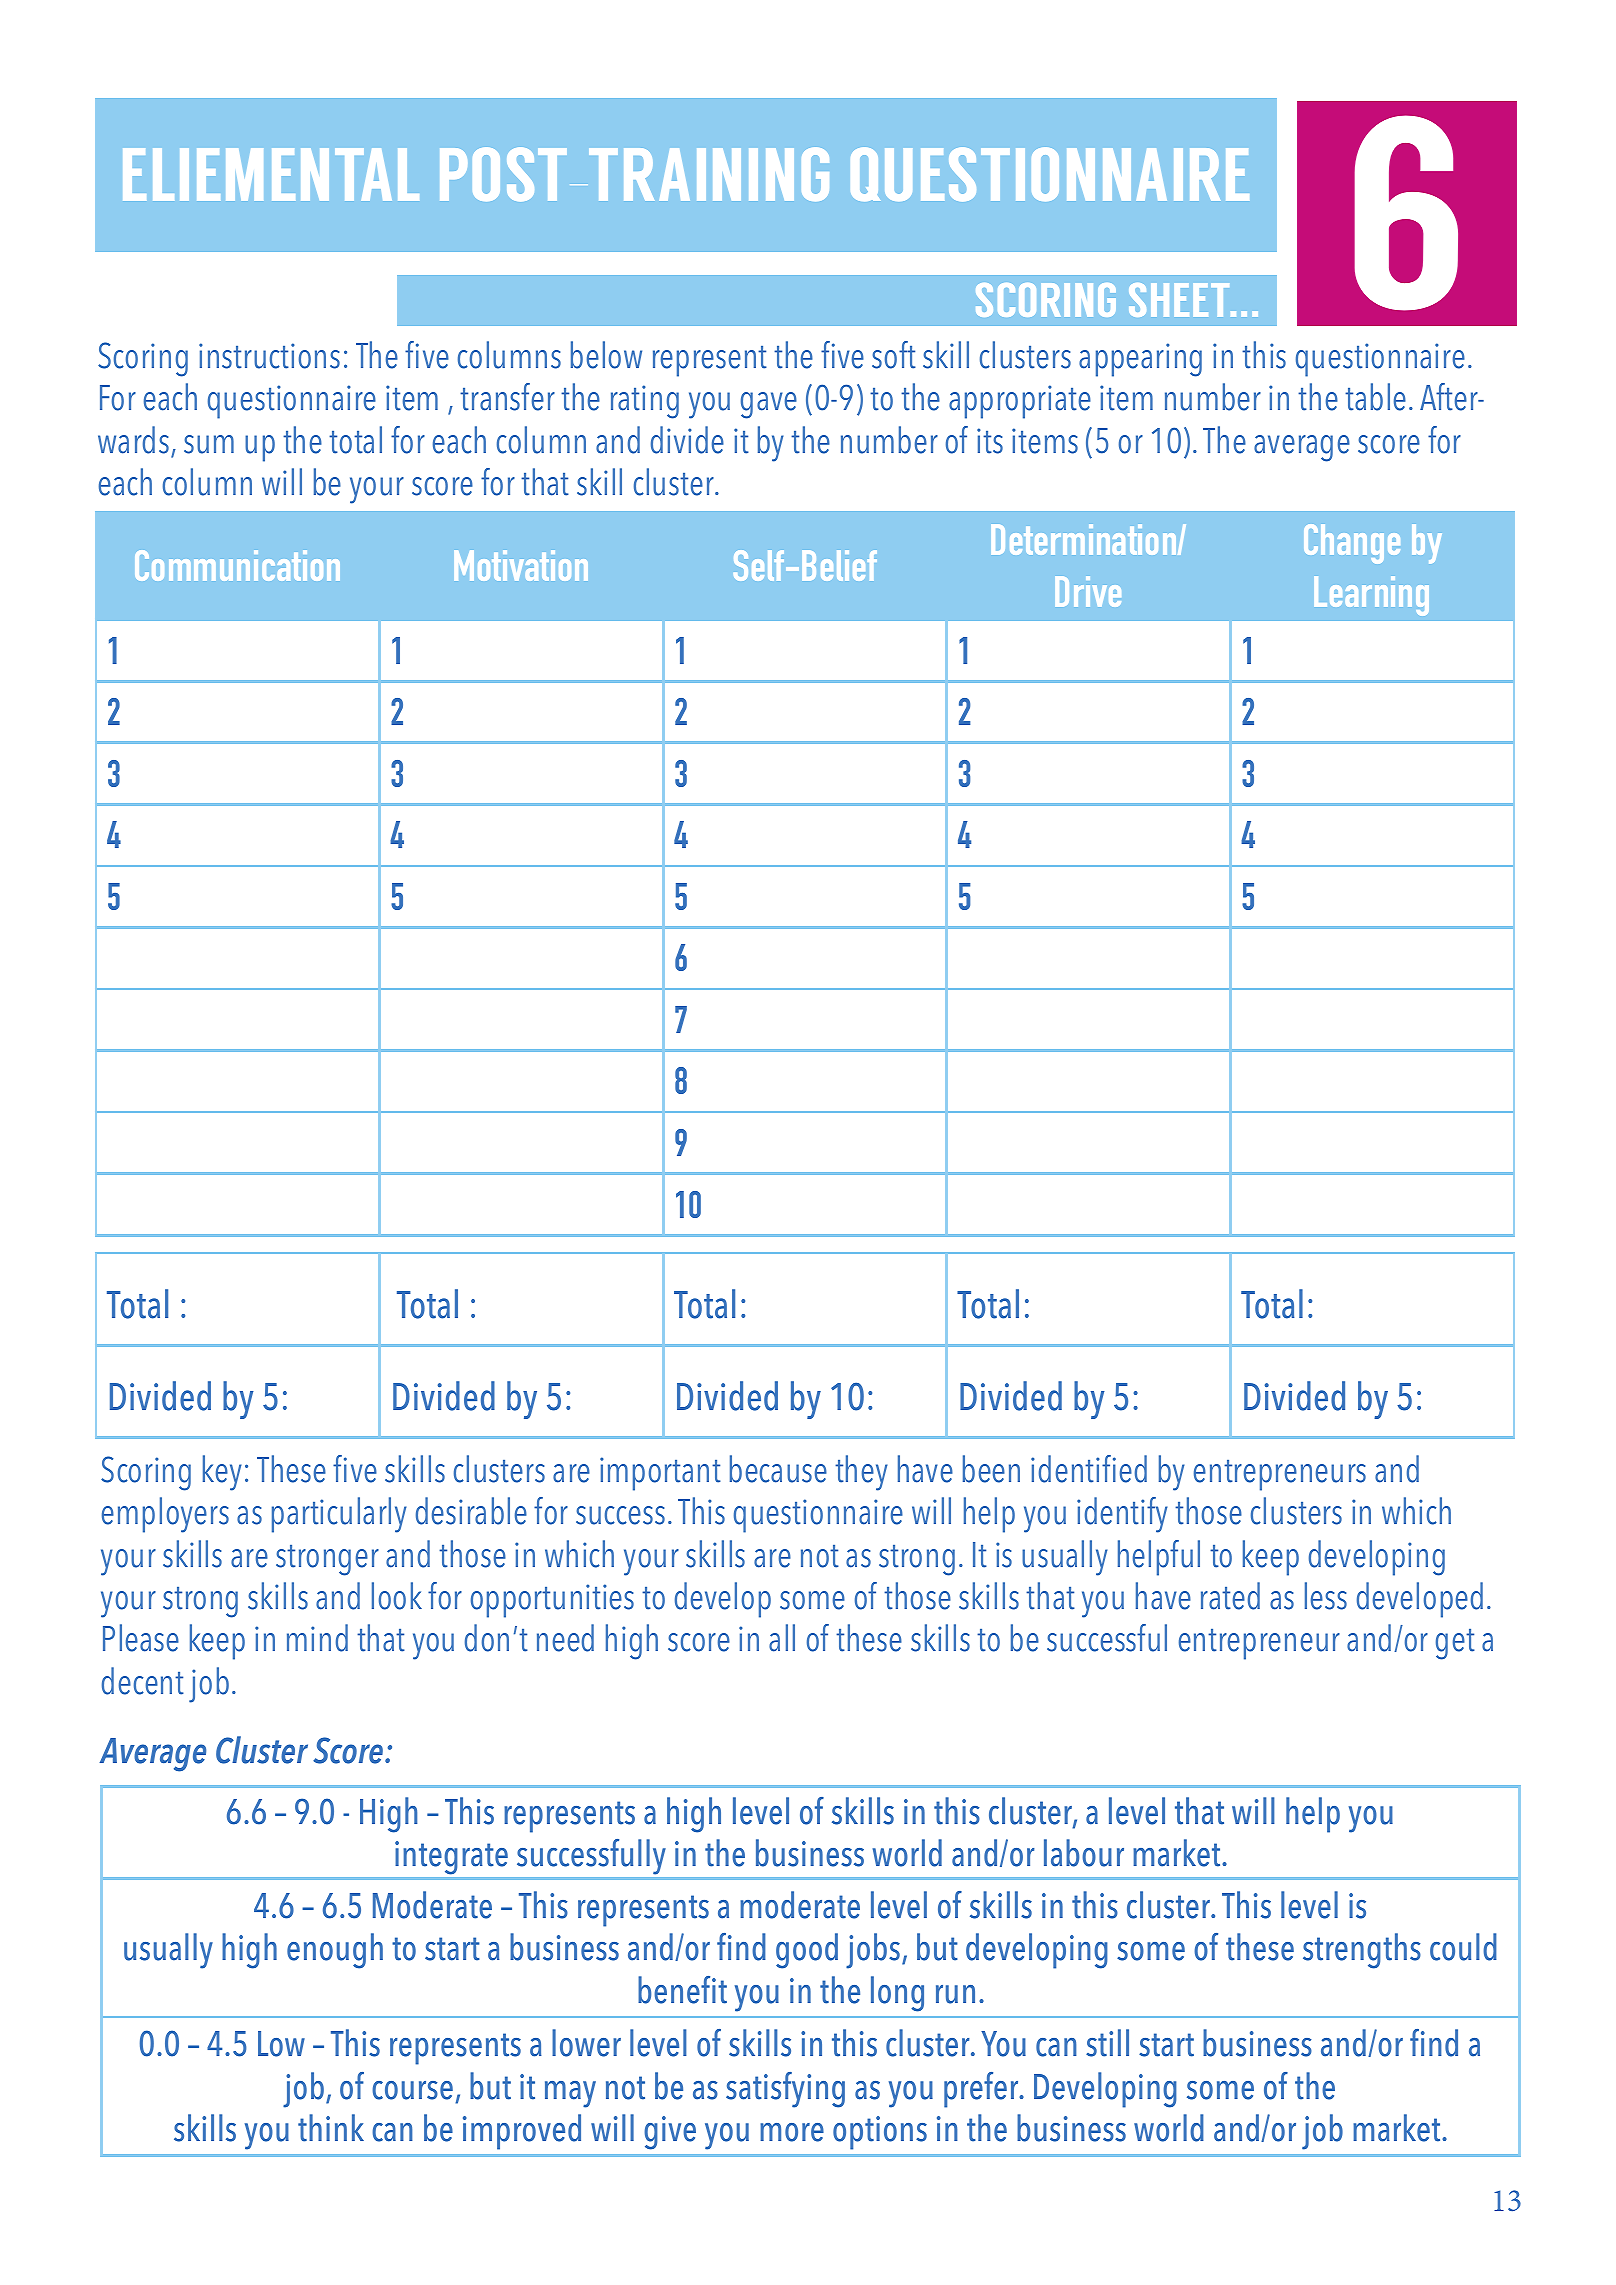 This screenshot has width=1616, height=2285. Describe the element at coordinates (1088, 591) in the screenshot. I see `Drive` at that location.
